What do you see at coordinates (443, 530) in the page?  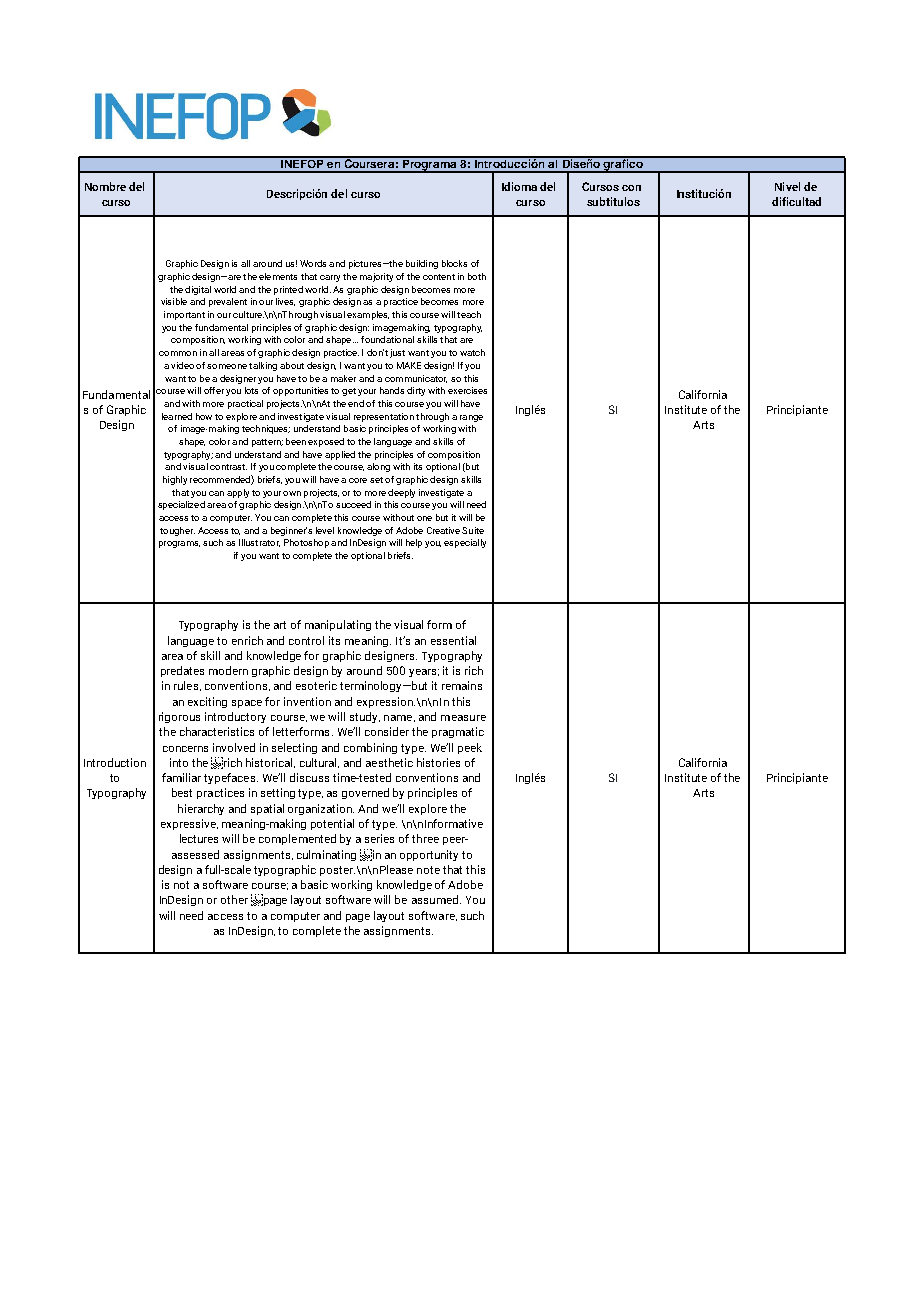 I see `Creative` at bounding box center [443, 530].
